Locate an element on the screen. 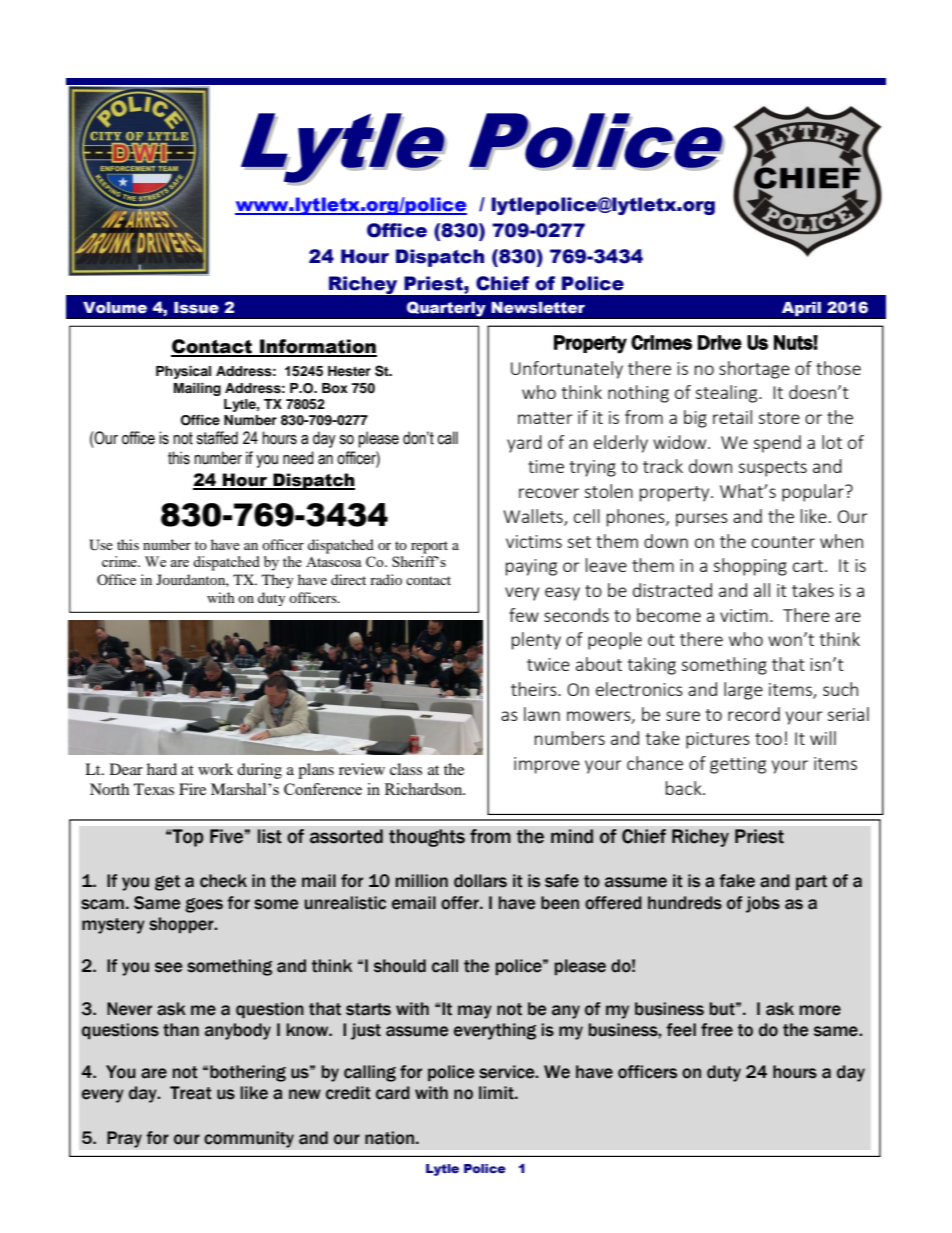  few is located at coordinates (524, 615).
